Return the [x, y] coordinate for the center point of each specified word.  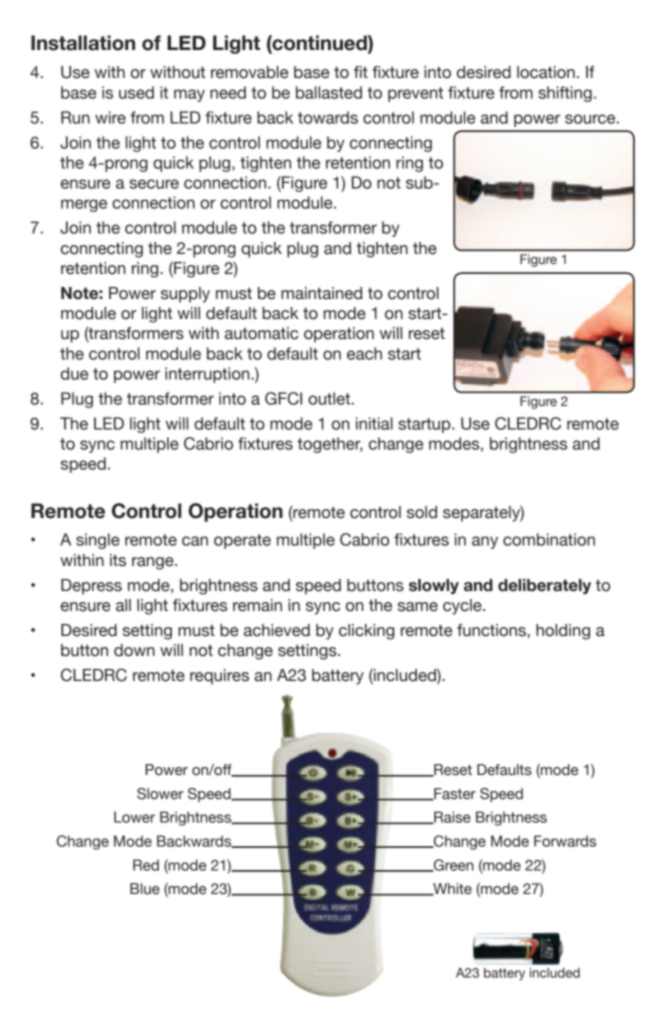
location [546, 72]
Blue [145, 889]
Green [452, 865]
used [136, 92]
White [451, 889]
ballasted [329, 92]
